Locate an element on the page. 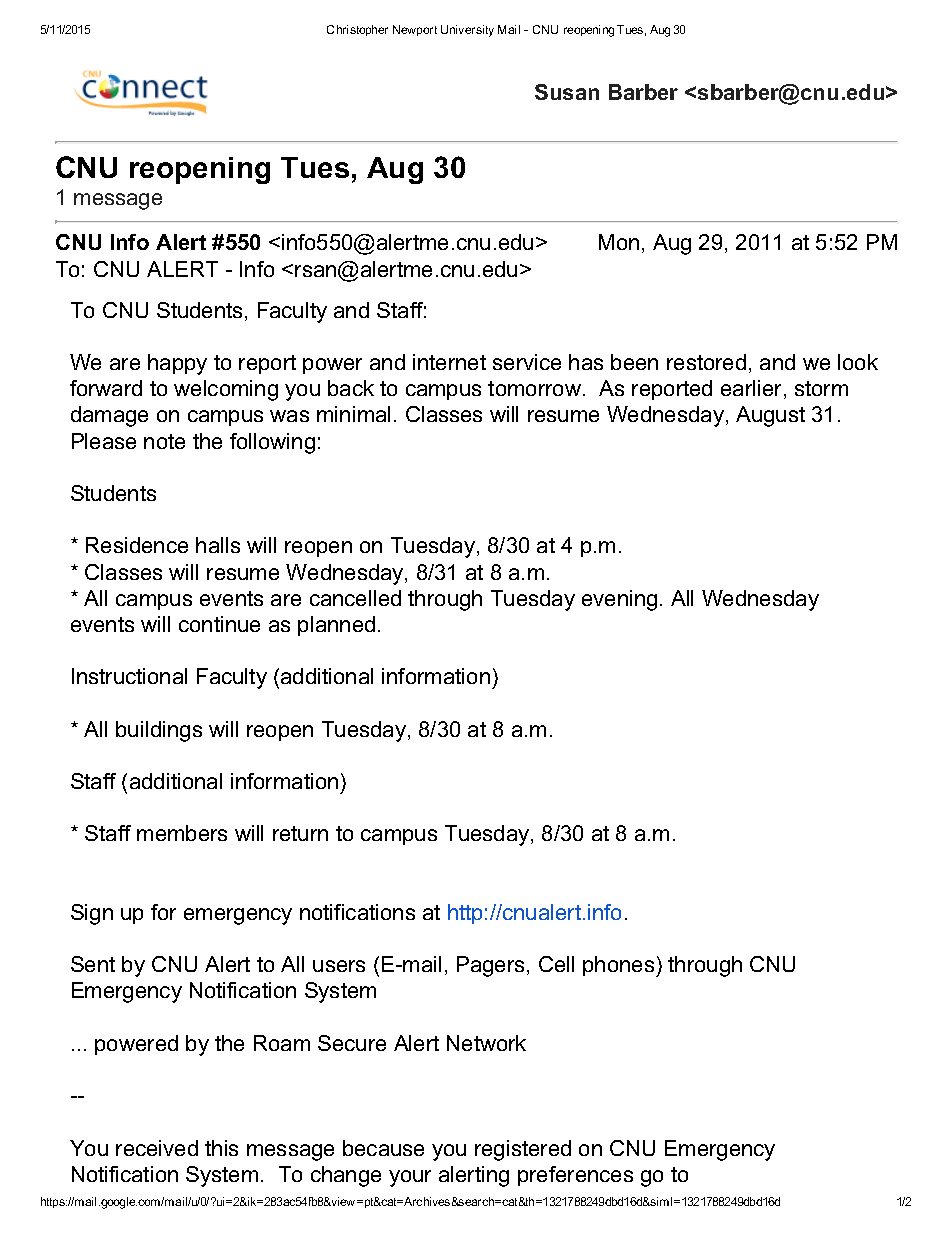 This document has width=952, height=1233. registered is located at coordinates (523, 1150).
